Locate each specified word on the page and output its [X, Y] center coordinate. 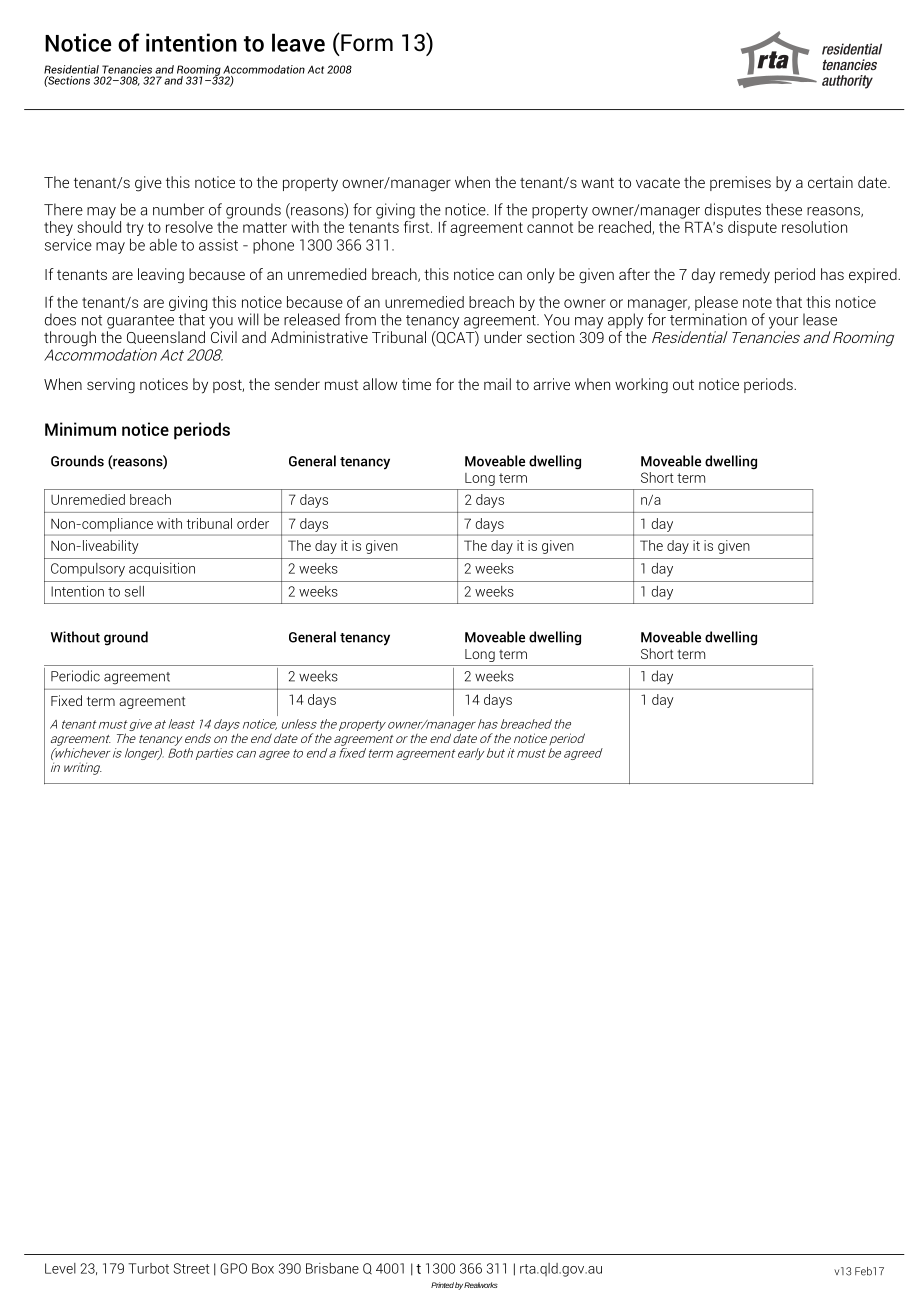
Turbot [148, 1268]
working [641, 386]
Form [366, 42]
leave [298, 42]
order [253, 523]
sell [134, 591]
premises [740, 183]
